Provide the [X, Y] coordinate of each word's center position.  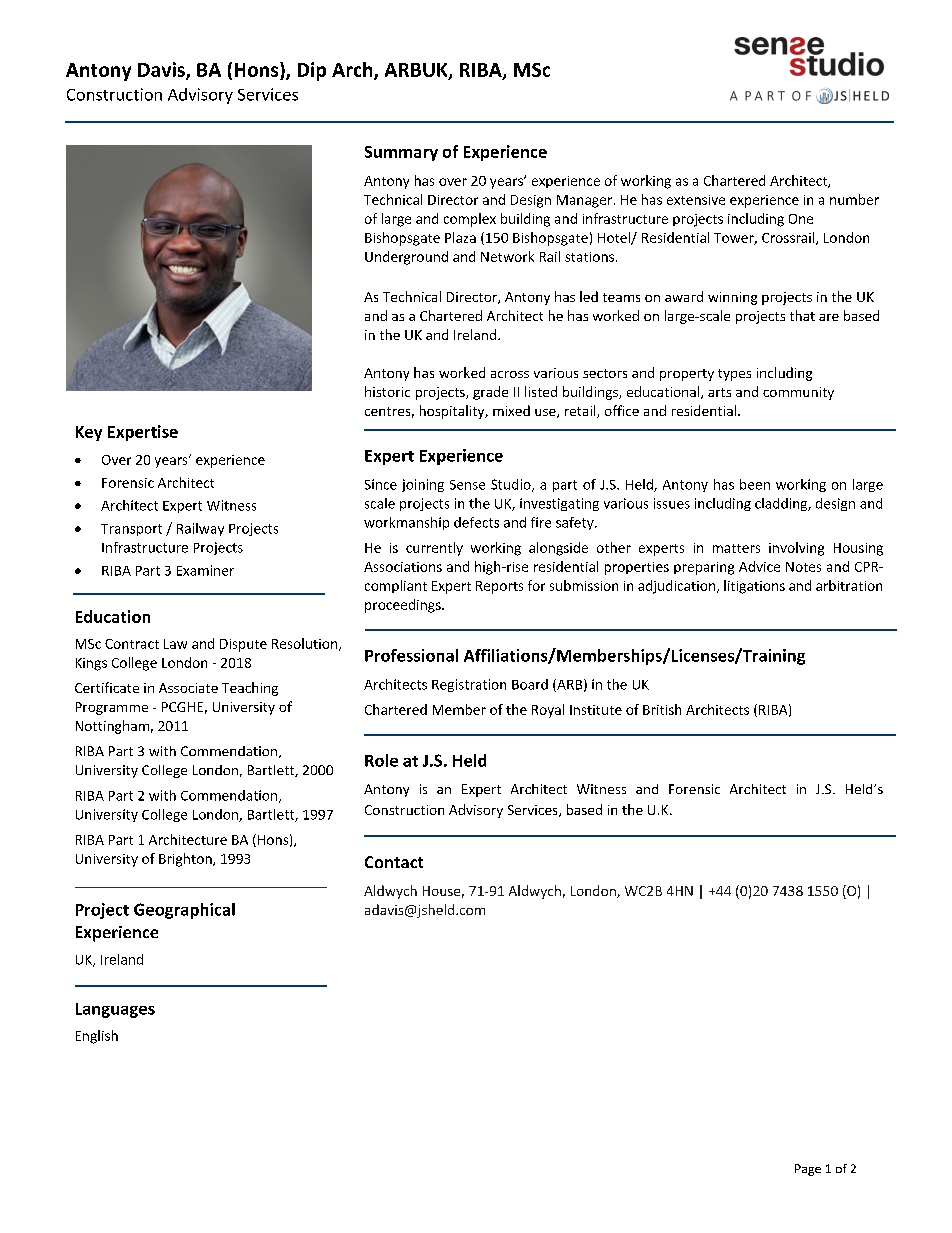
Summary [401, 153]
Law [175, 644]
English [97, 1037]
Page [808, 1170]
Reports [499, 587]
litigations [754, 587]
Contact [394, 862]
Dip [312, 71]
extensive [696, 200]
